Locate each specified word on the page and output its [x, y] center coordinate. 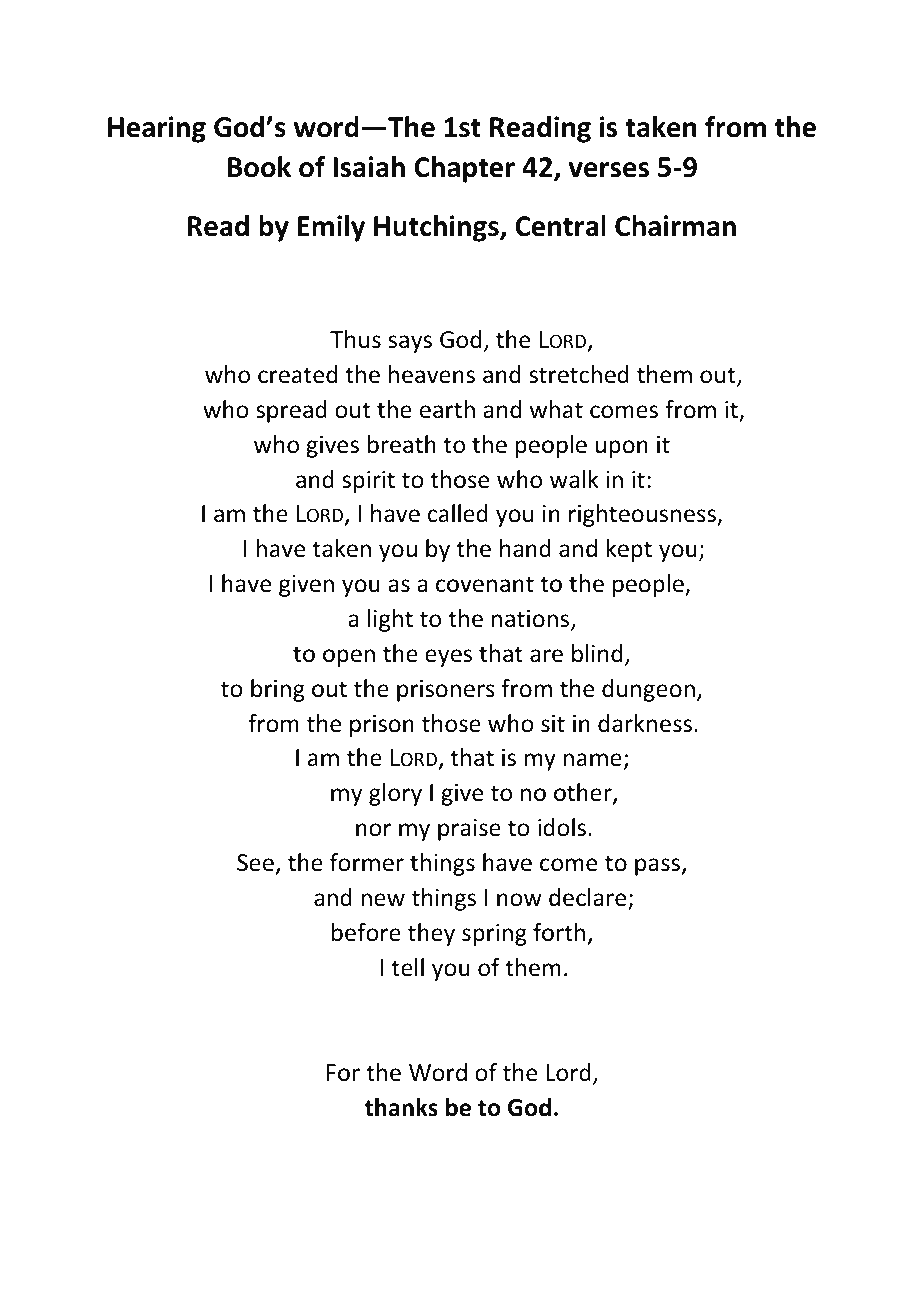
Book [259, 167]
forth [559, 932]
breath [402, 444]
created [297, 374]
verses [608, 170]
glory [395, 794]
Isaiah [369, 167]
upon [621, 449]
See [255, 863]
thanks [401, 1107]
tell [407, 967]
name [592, 760]
